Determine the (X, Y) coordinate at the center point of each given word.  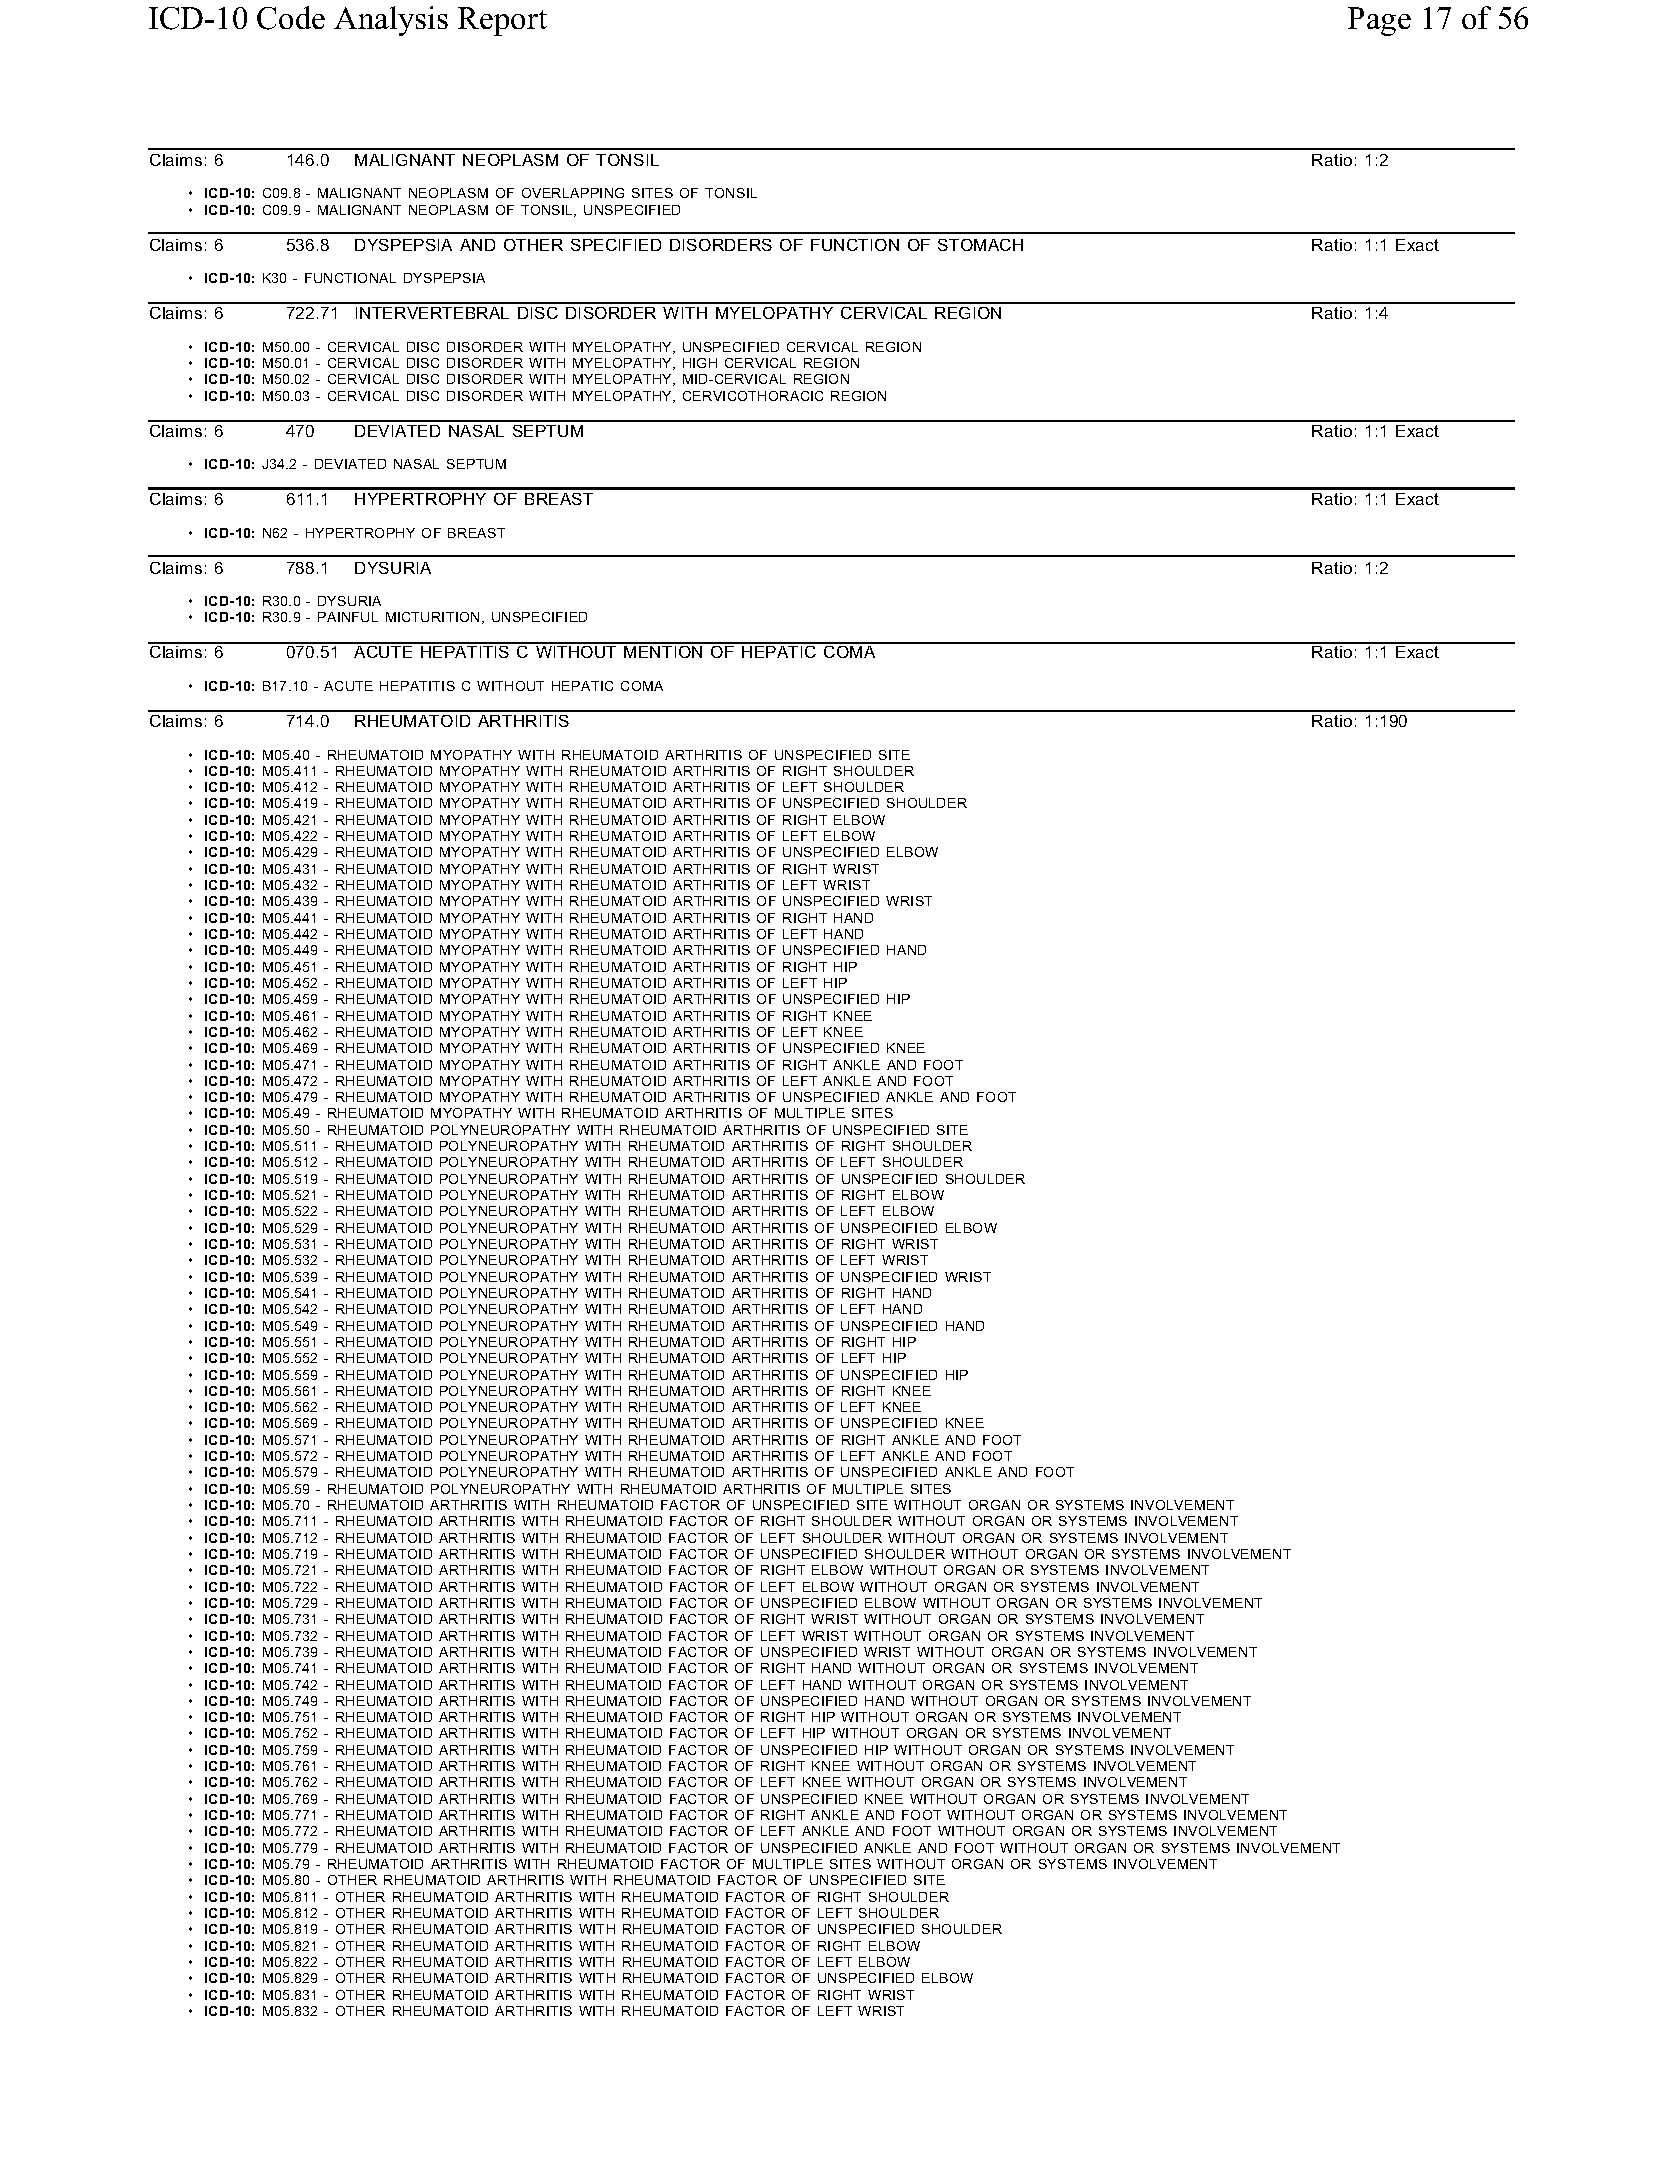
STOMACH (980, 245)
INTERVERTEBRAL (432, 313)
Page (1379, 21)
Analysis (391, 21)
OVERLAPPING (573, 193)
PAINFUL (348, 617)
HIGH (700, 363)
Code (291, 18)
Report (502, 21)
